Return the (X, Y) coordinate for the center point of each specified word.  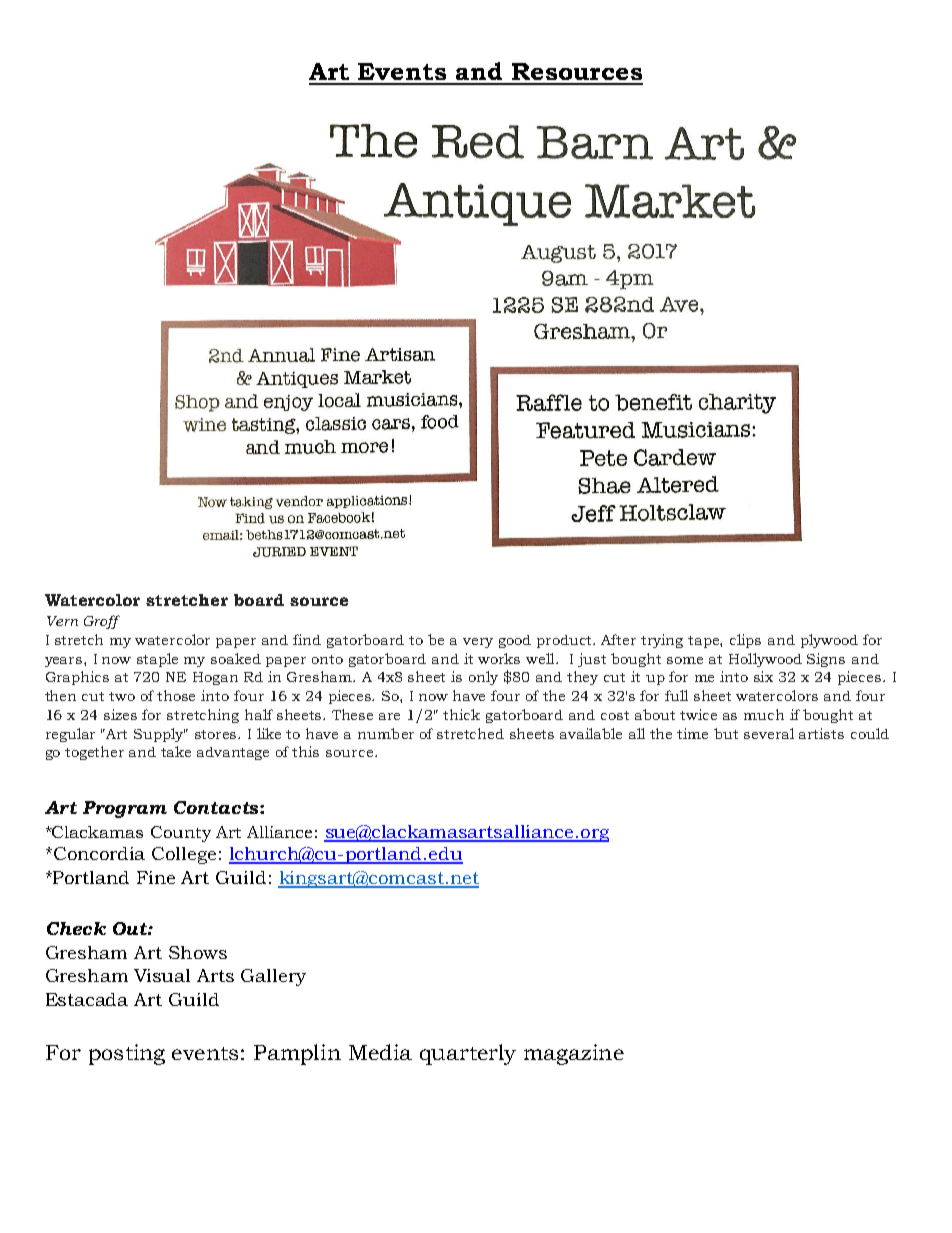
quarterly (468, 1054)
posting (127, 1054)
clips (745, 641)
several (769, 733)
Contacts (217, 807)
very (478, 643)
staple (157, 660)
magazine (574, 1054)
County (181, 834)
